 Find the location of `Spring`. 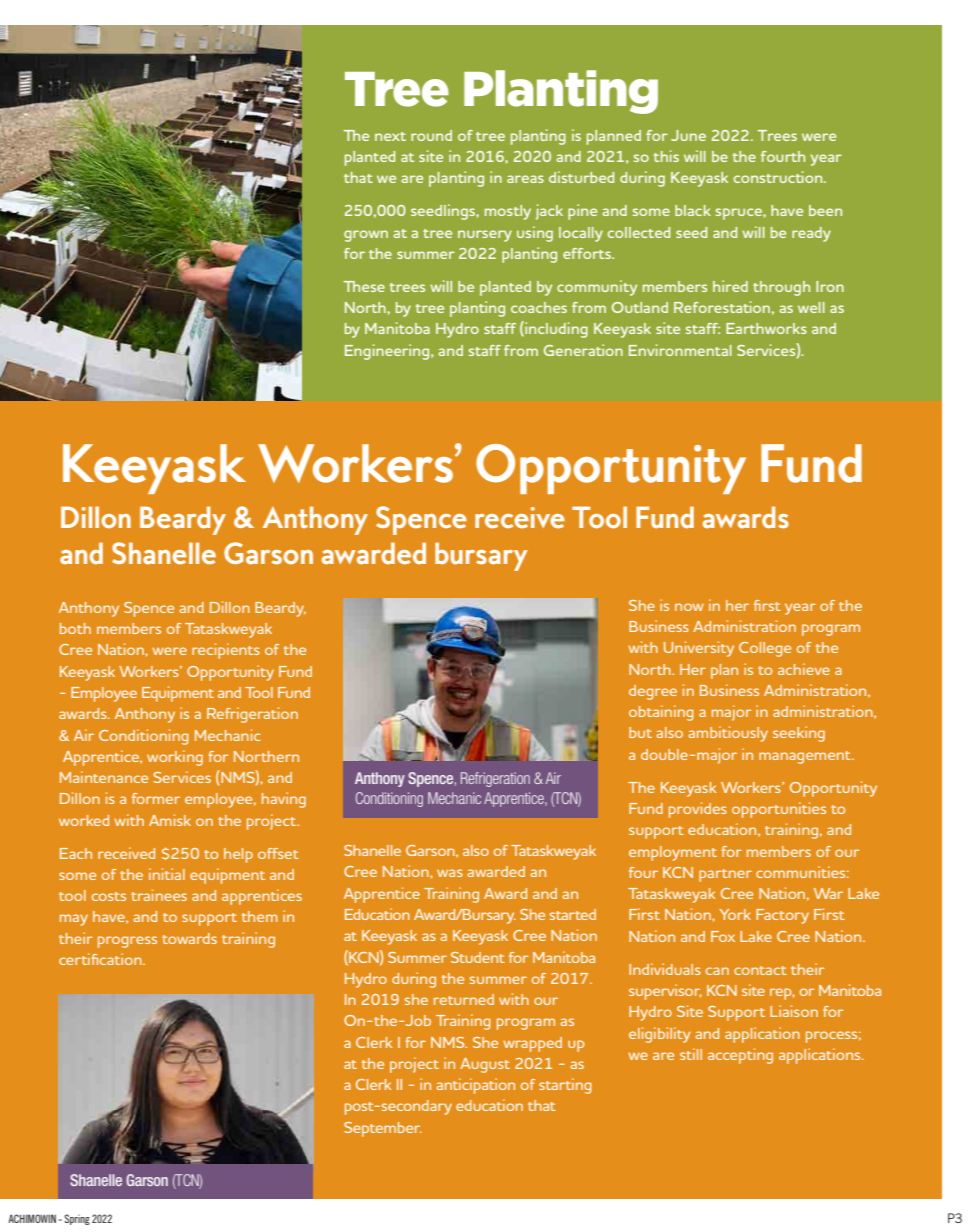

Spring is located at coordinates (77, 1219).
